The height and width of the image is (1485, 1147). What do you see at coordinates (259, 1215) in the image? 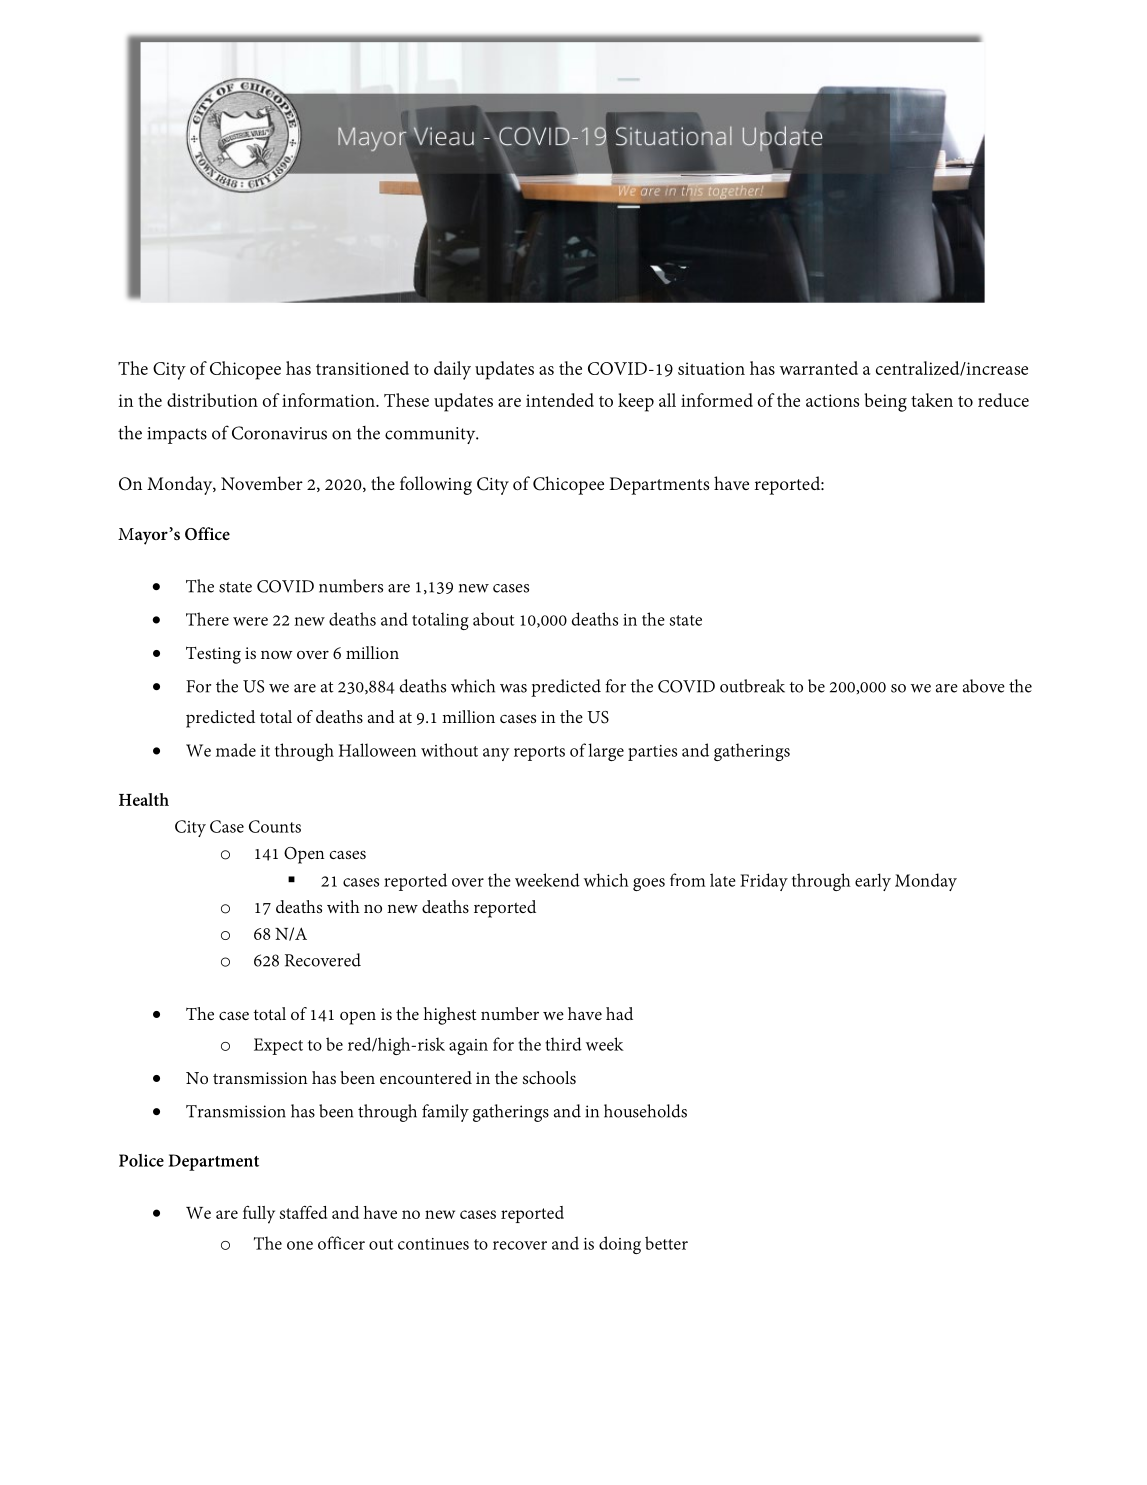
I see `fully` at bounding box center [259, 1215].
